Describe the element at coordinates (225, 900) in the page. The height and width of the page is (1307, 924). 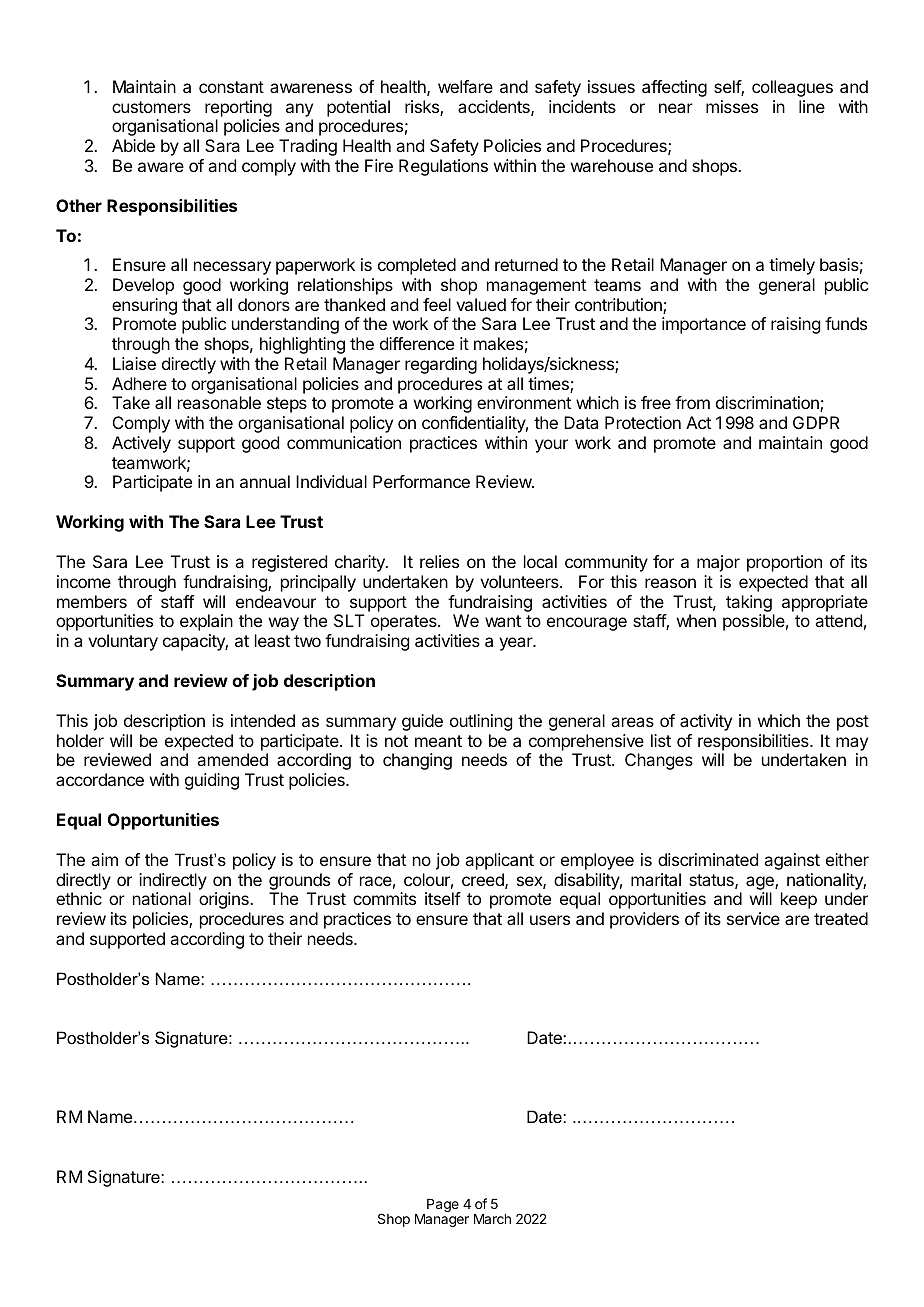
I see `origins` at that location.
